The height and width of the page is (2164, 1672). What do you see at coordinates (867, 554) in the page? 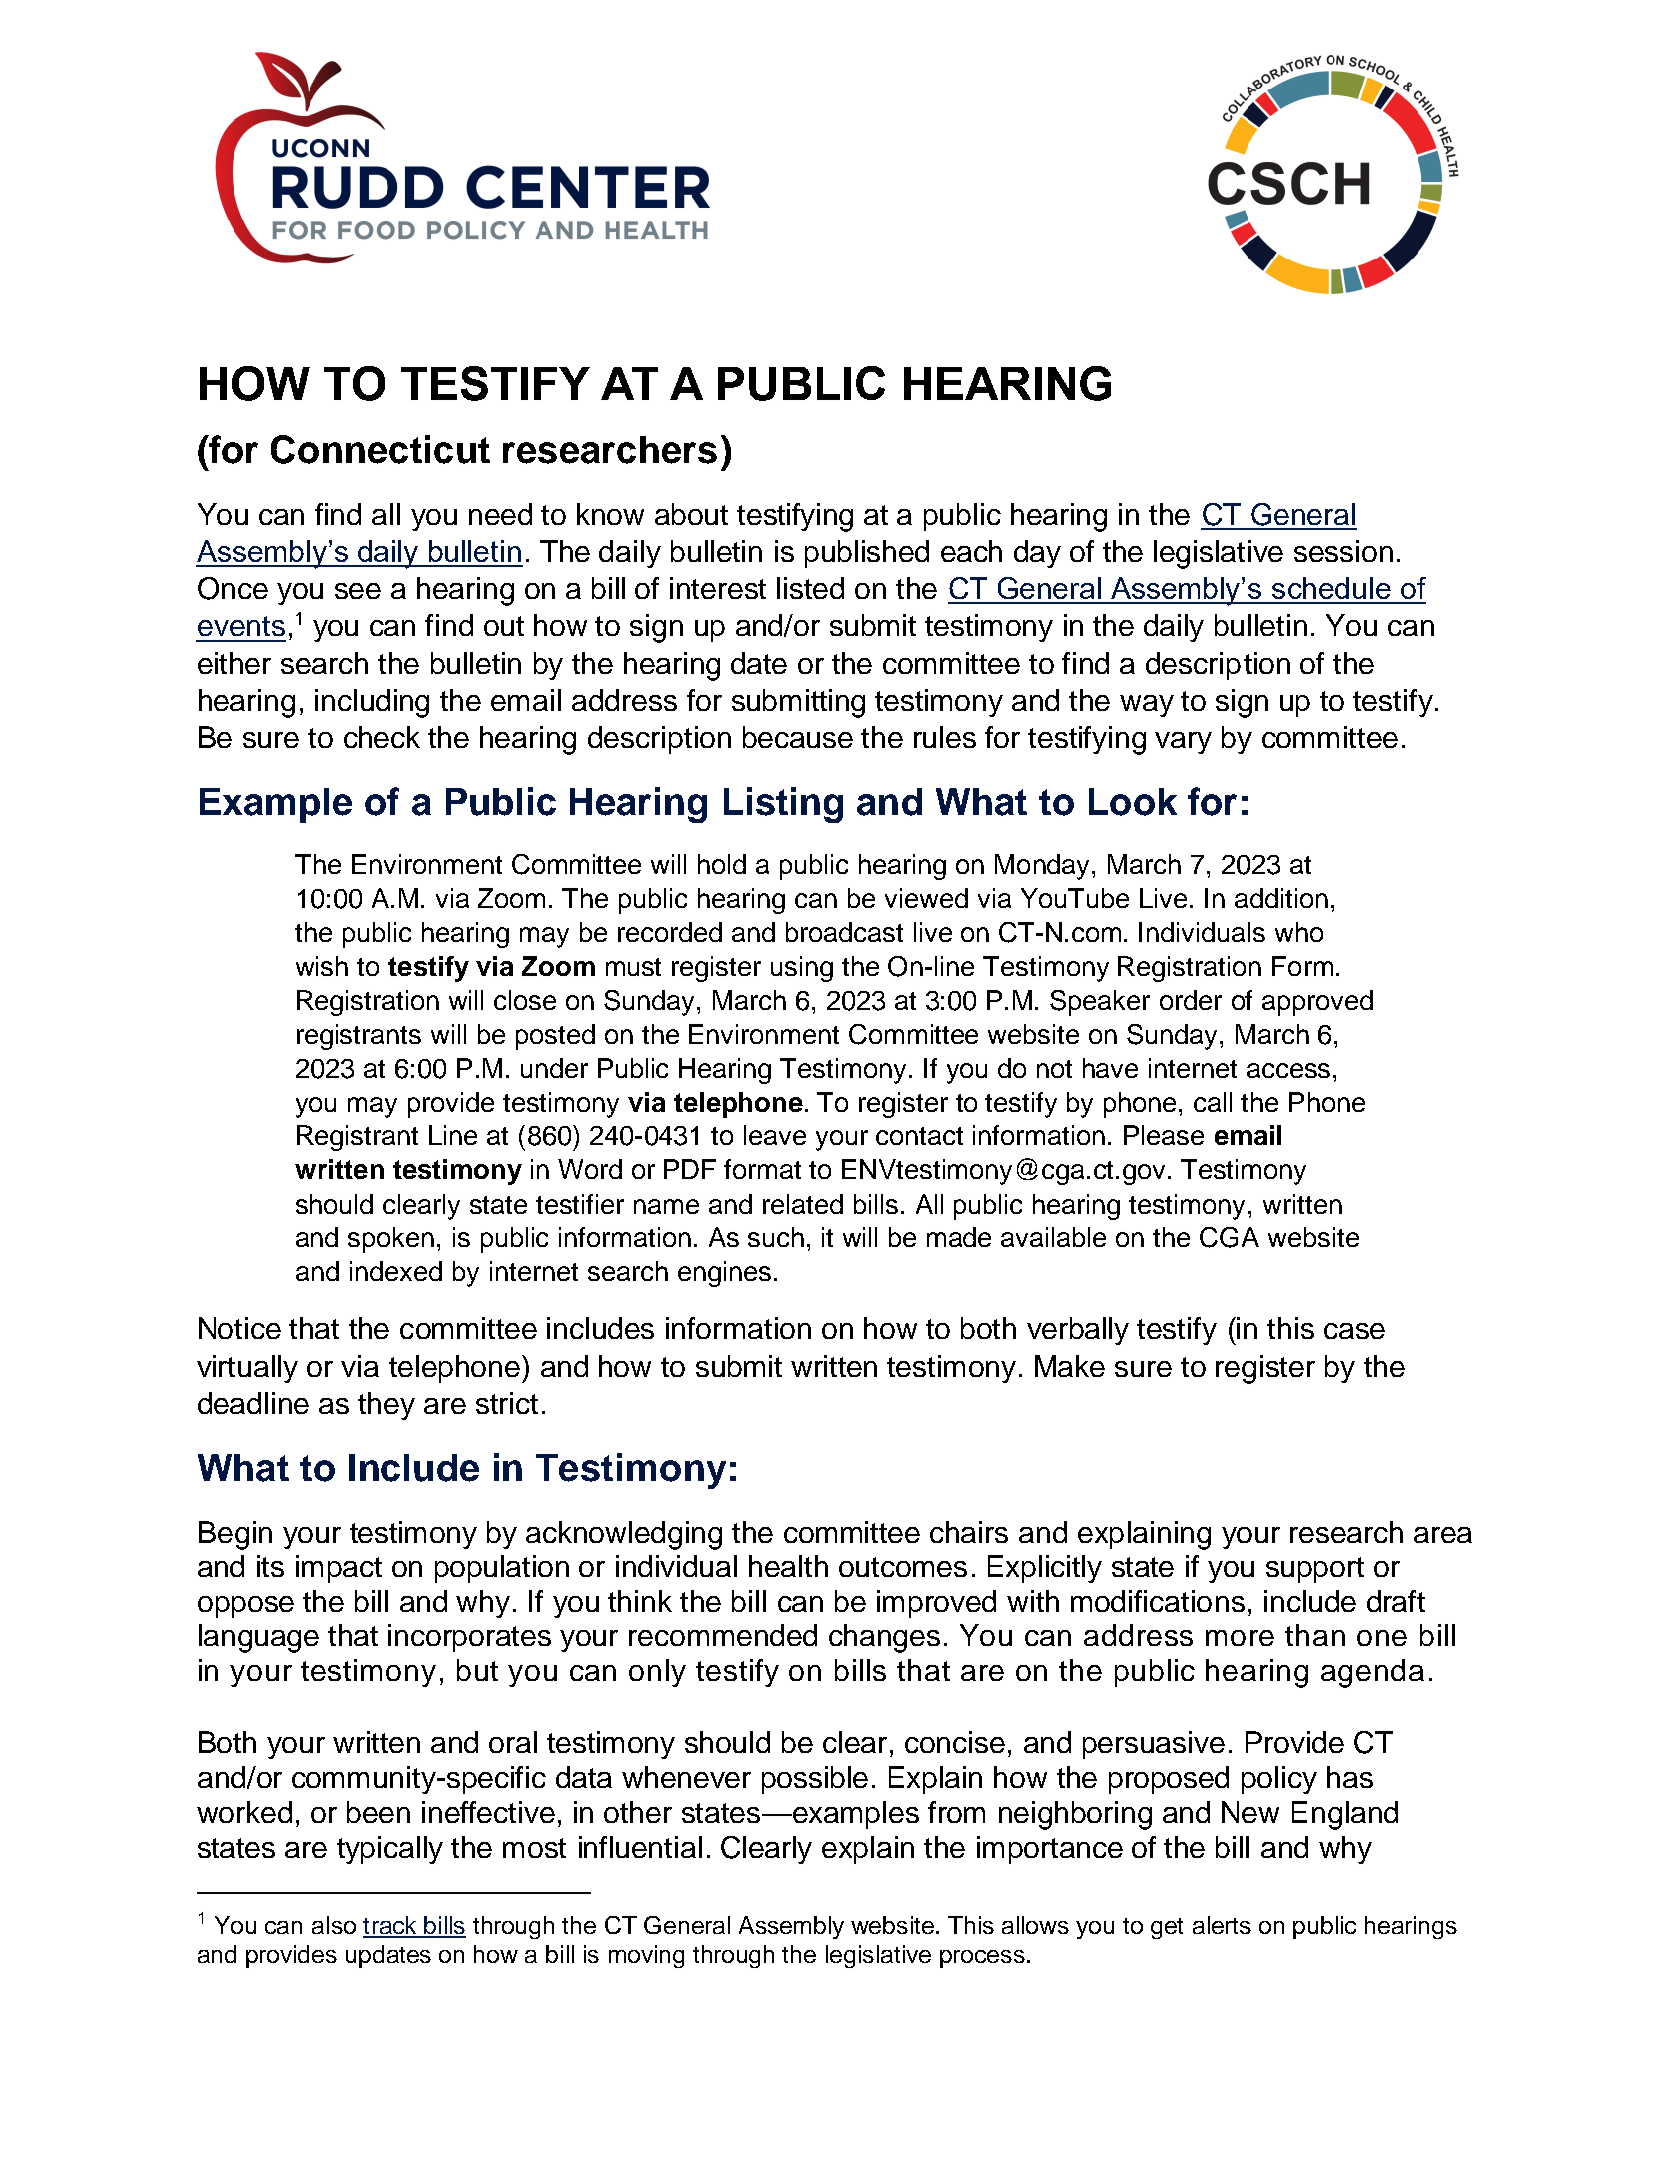
I see `published` at bounding box center [867, 554].
